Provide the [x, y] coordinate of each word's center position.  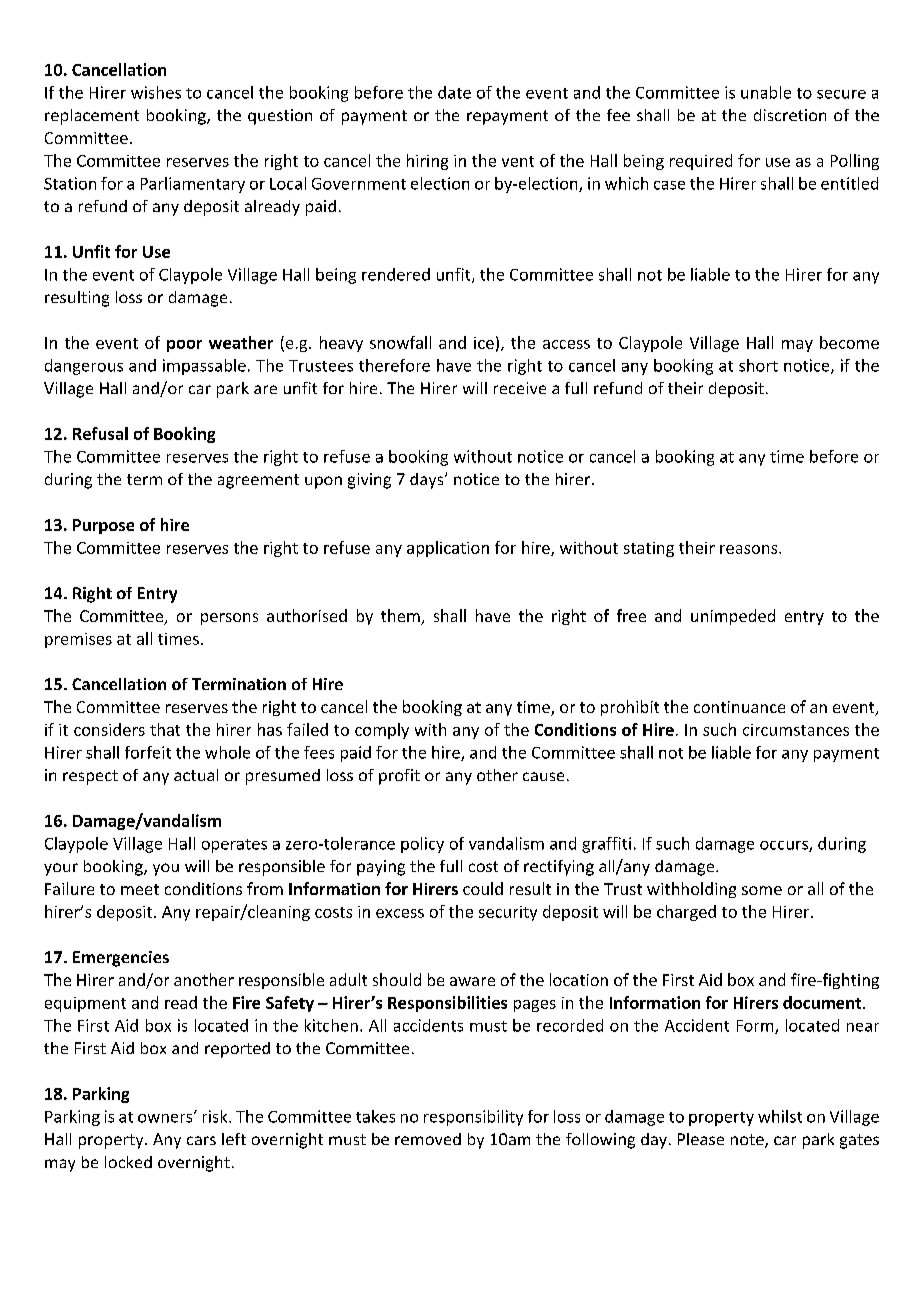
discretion [790, 115]
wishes [156, 92]
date [454, 92]
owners [166, 1117]
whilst [780, 1116]
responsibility [473, 1118]
